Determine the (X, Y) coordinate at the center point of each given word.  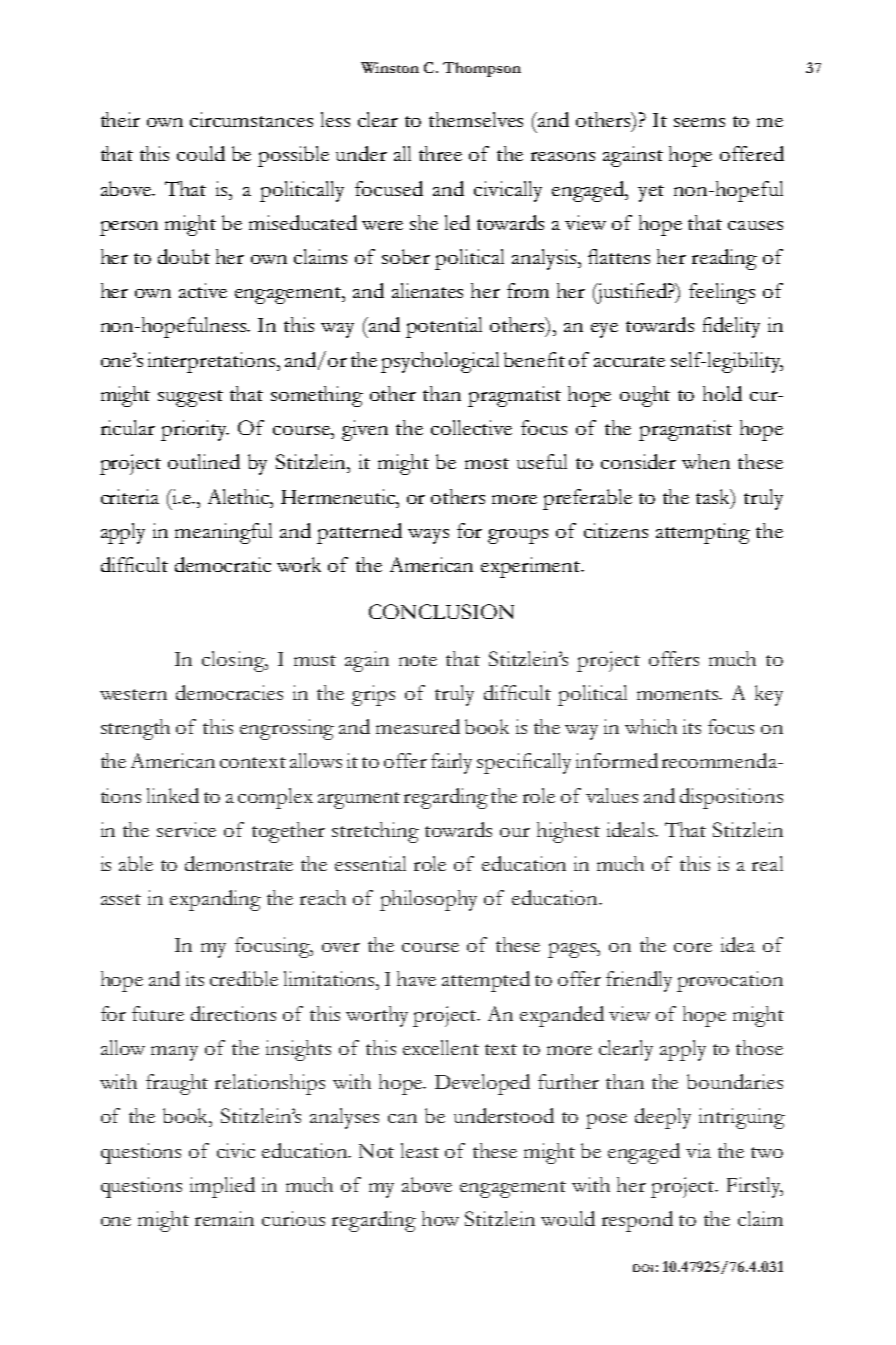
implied (222, 1187)
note (418, 660)
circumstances (251, 119)
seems (699, 122)
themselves (476, 119)
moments (679, 694)
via (698, 1150)
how (440, 1218)
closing (234, 661)
